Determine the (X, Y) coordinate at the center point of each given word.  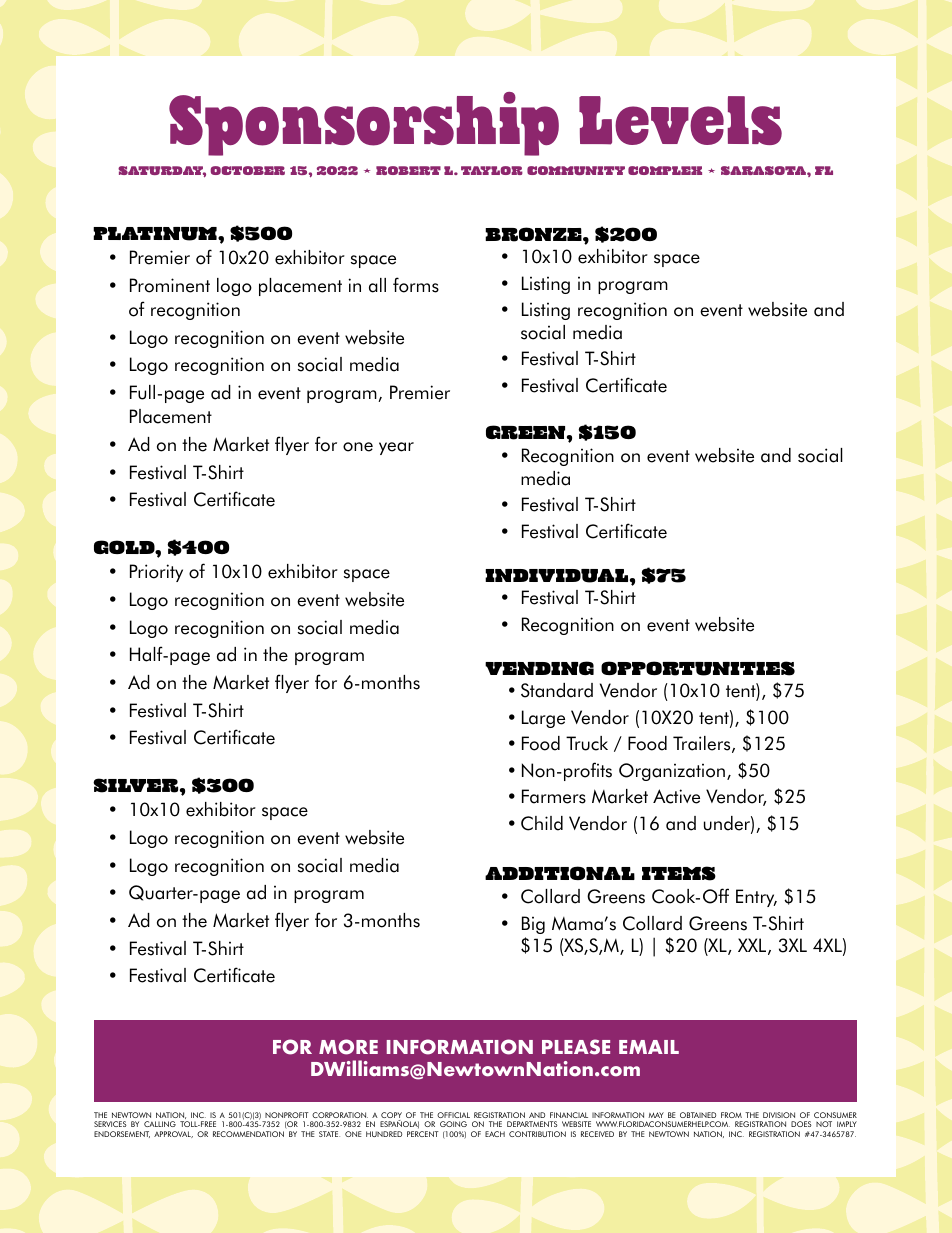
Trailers (703, 744)
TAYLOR (492, 170)
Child (542, 823)
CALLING (160, 1124)
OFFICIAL (453, 1115)
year (396, 448)
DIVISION (779, 1115)
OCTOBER (247, 170)
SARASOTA (764, 170)
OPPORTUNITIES (698, 668)
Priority (156, 573)
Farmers (554, 796)
